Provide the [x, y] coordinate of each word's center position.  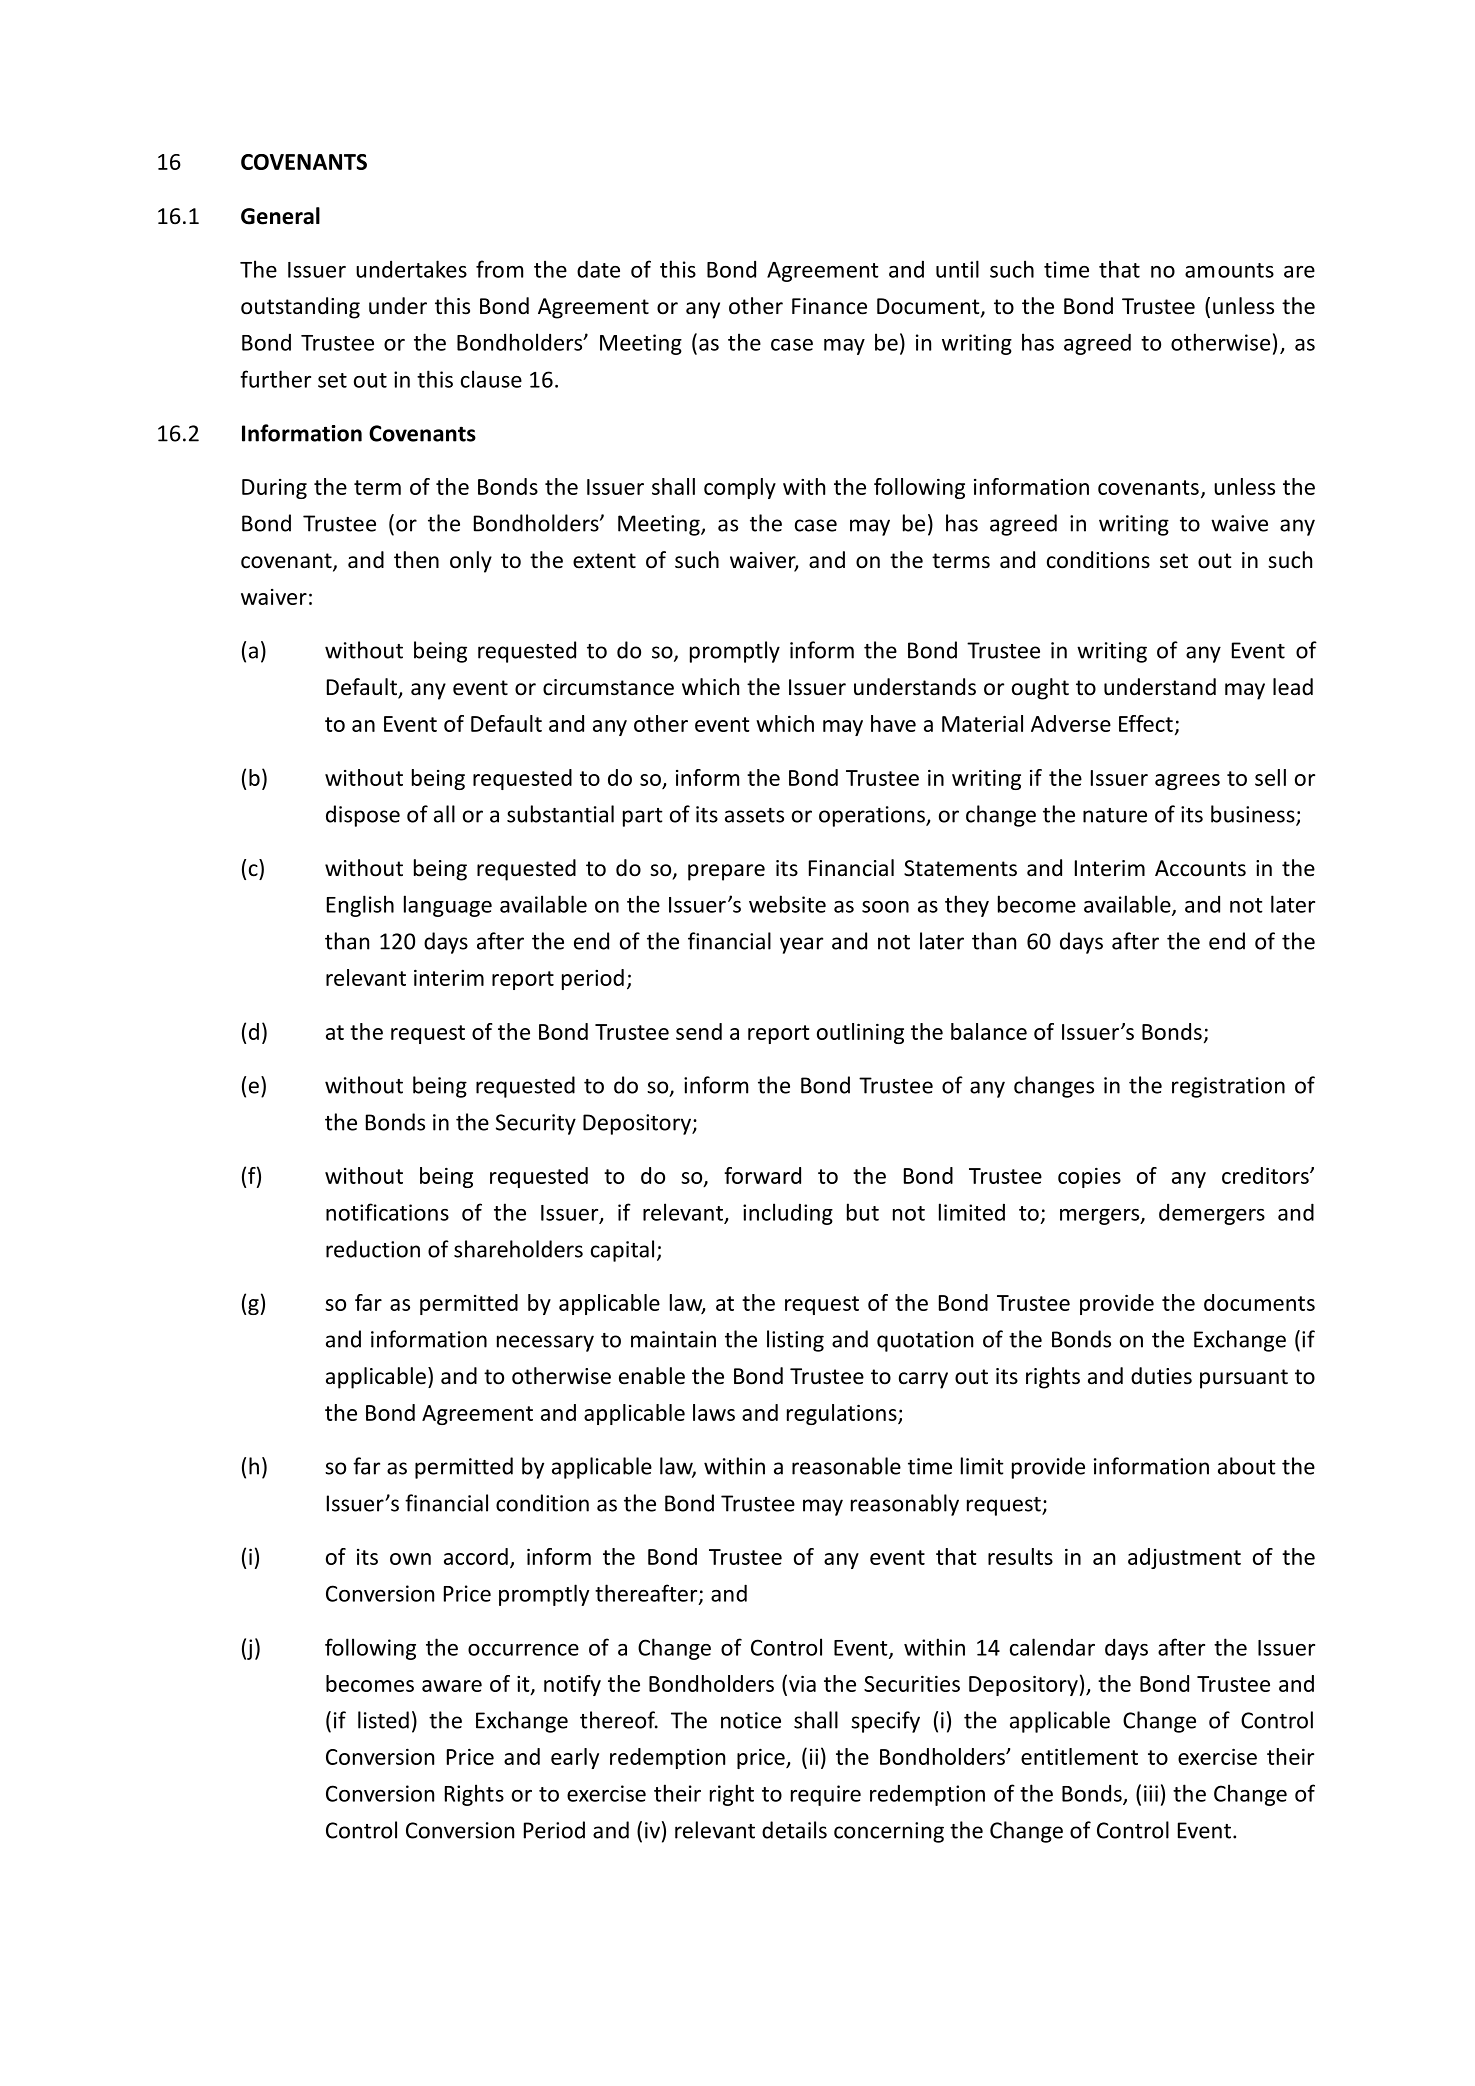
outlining [860, 1033]
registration [1228, 1087]
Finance [829, 306]
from [499, 269]
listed [383, 1720]
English [360, 906]
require [826, 1795]
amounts [1229, 270]
